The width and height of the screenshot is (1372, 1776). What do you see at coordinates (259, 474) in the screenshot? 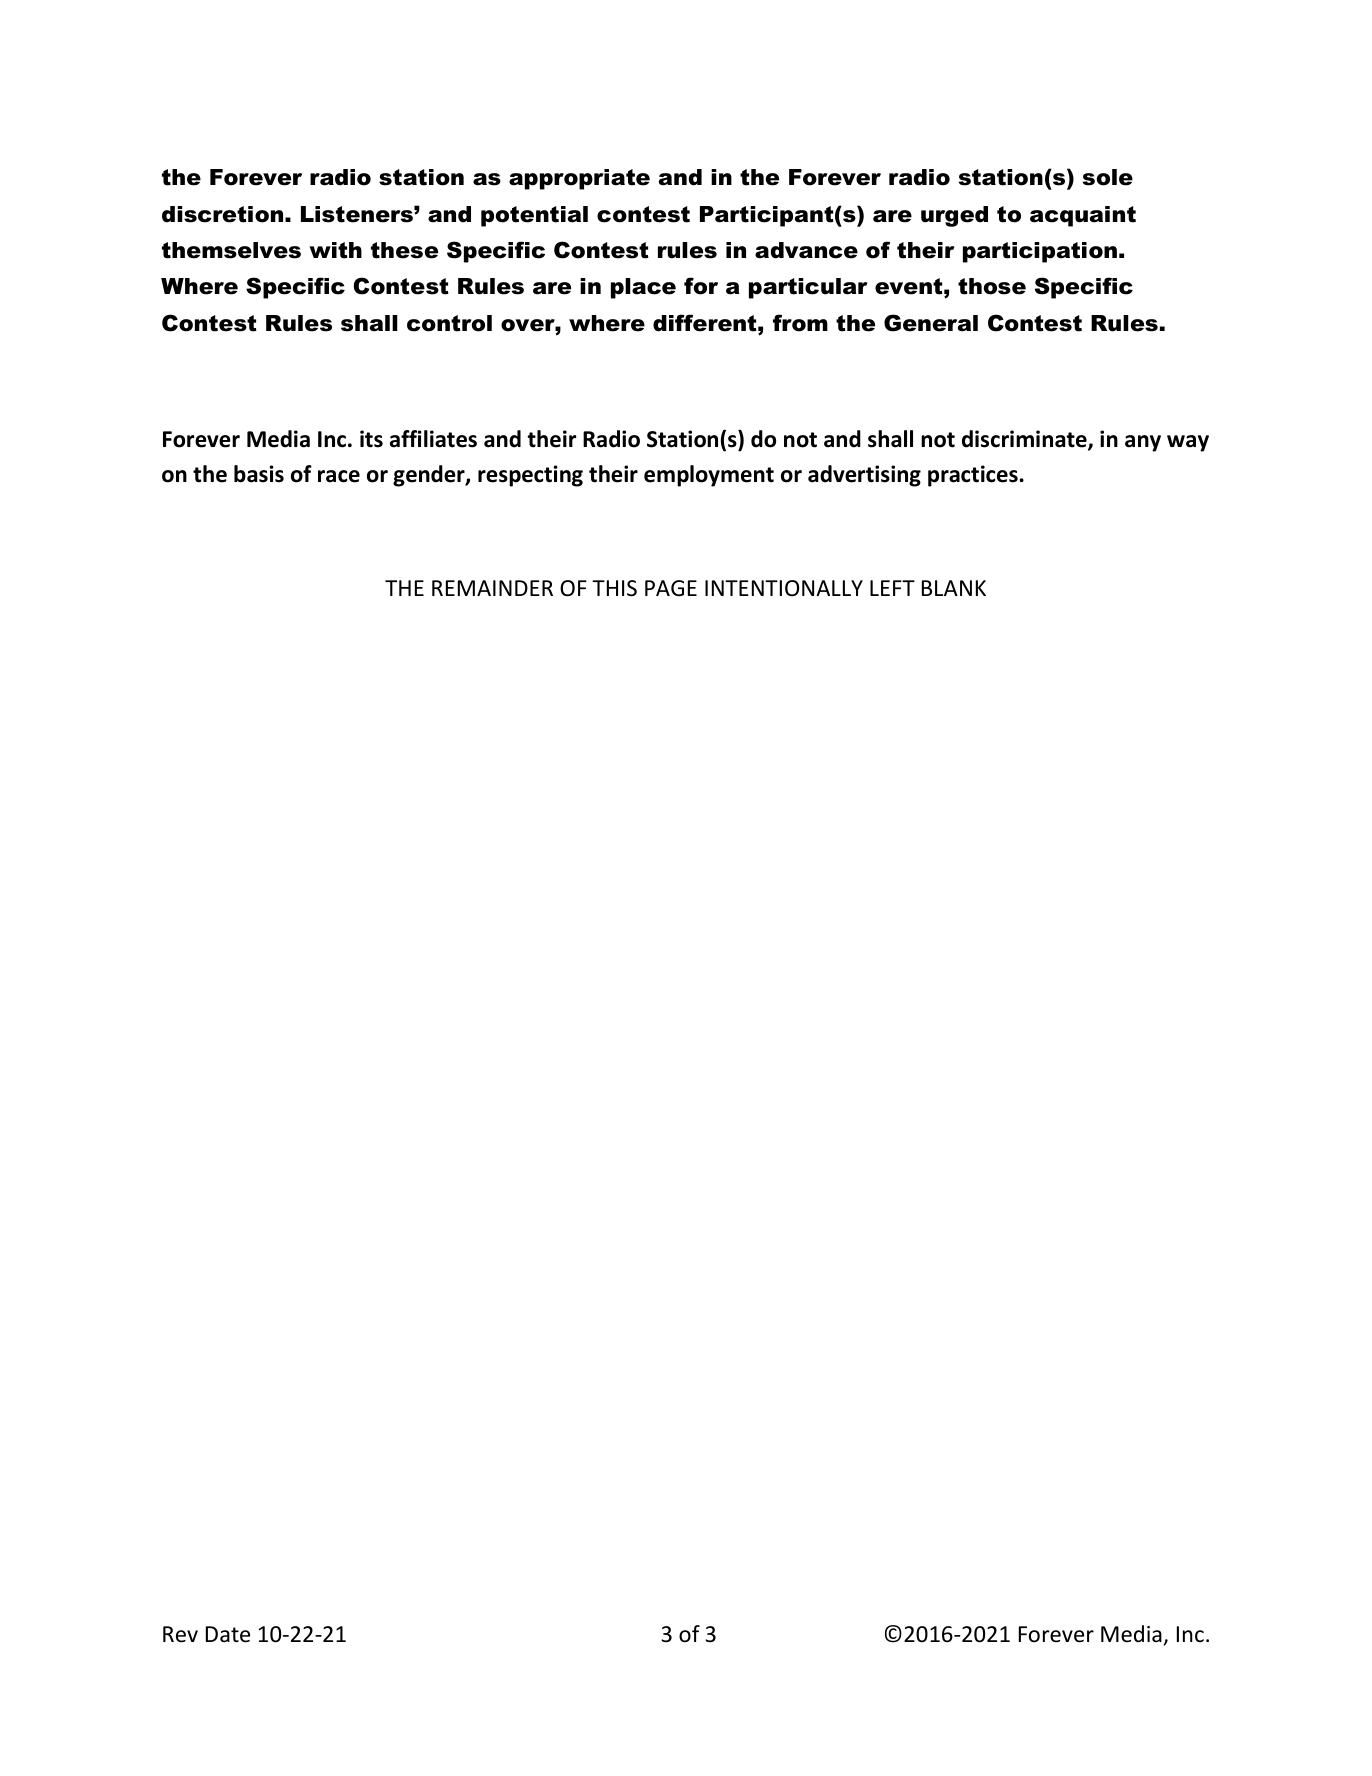
I see `basis` at bounding box center [259, 474].
